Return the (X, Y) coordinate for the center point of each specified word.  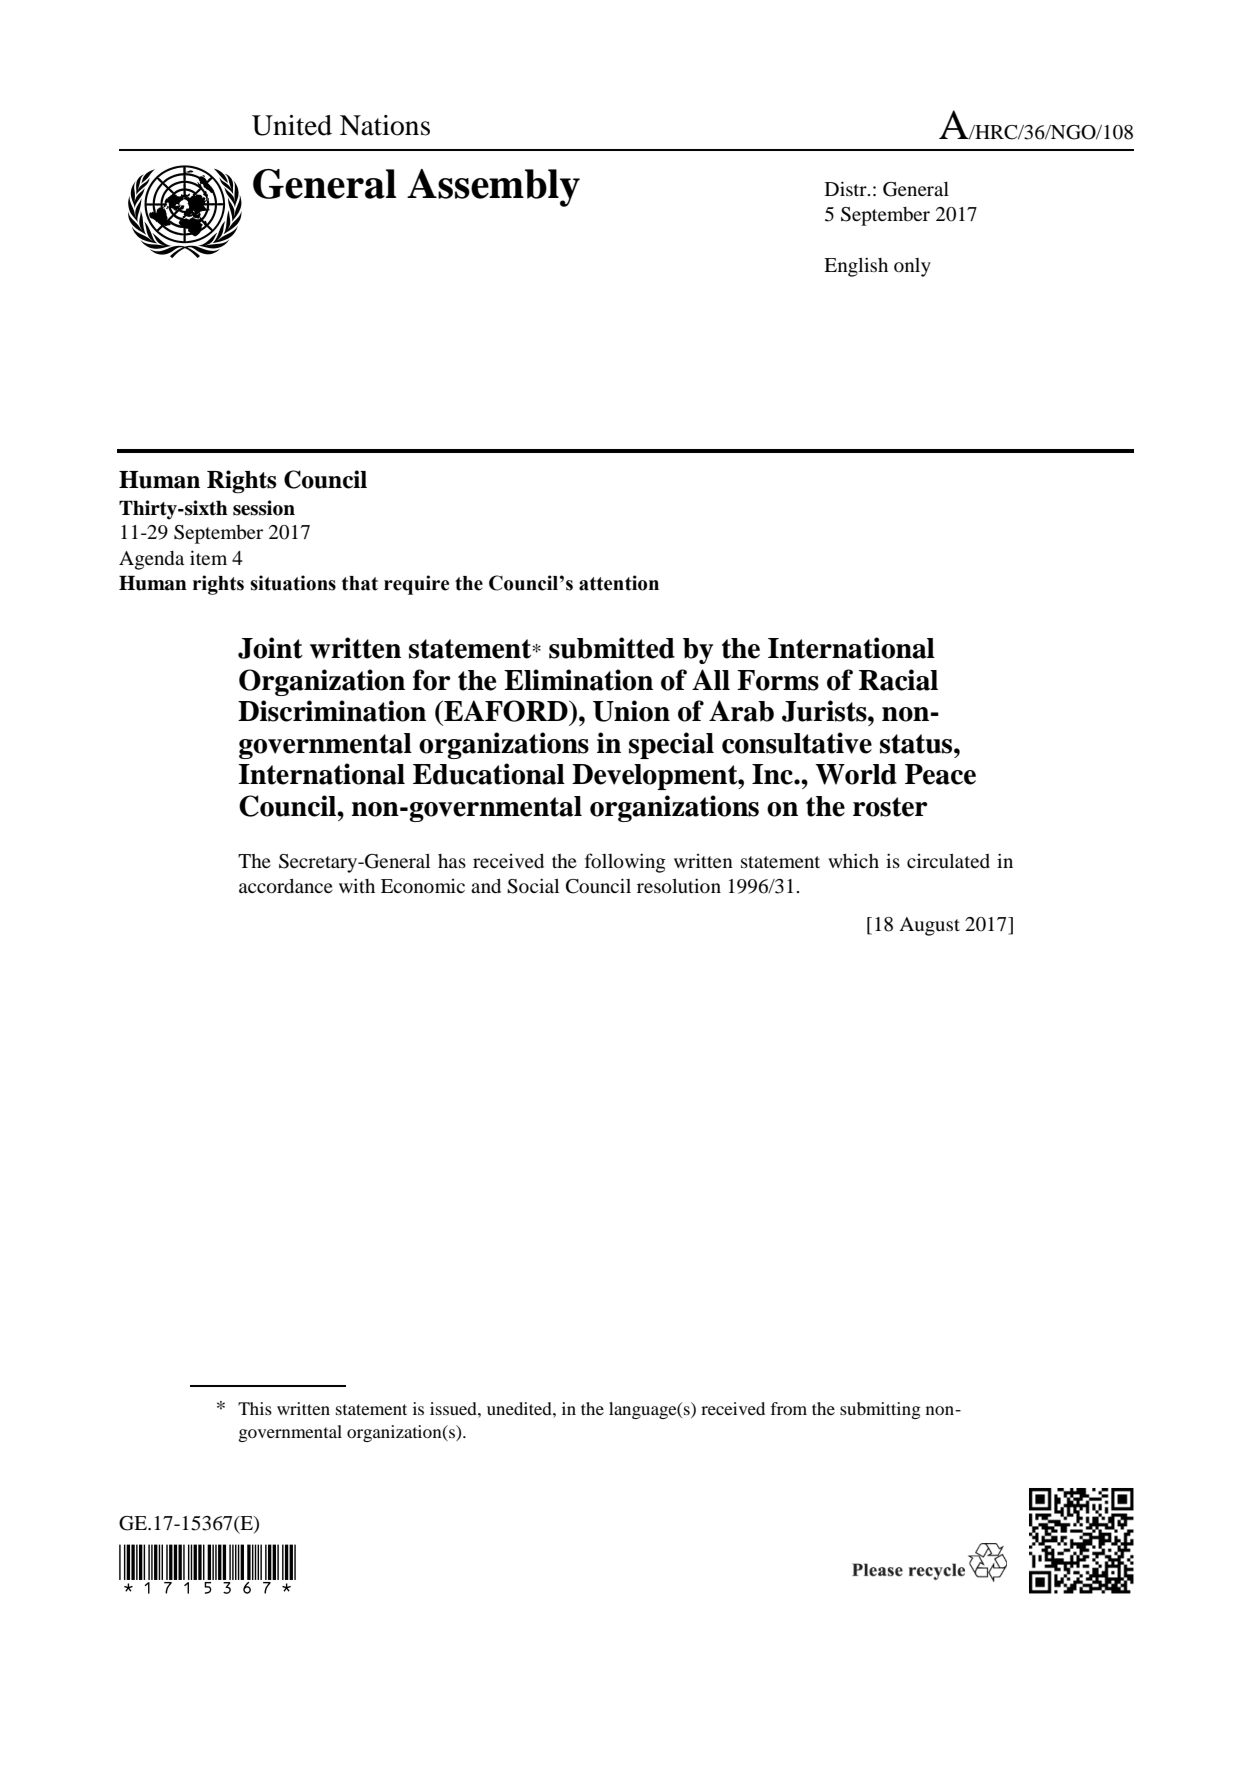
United (292, 125)
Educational (489, 774)
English (856, 267)
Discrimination (332, 711)
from (789, 1408)
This (255, 1408)
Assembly (493, 188)
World (856, 774)
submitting (880, 1410)
